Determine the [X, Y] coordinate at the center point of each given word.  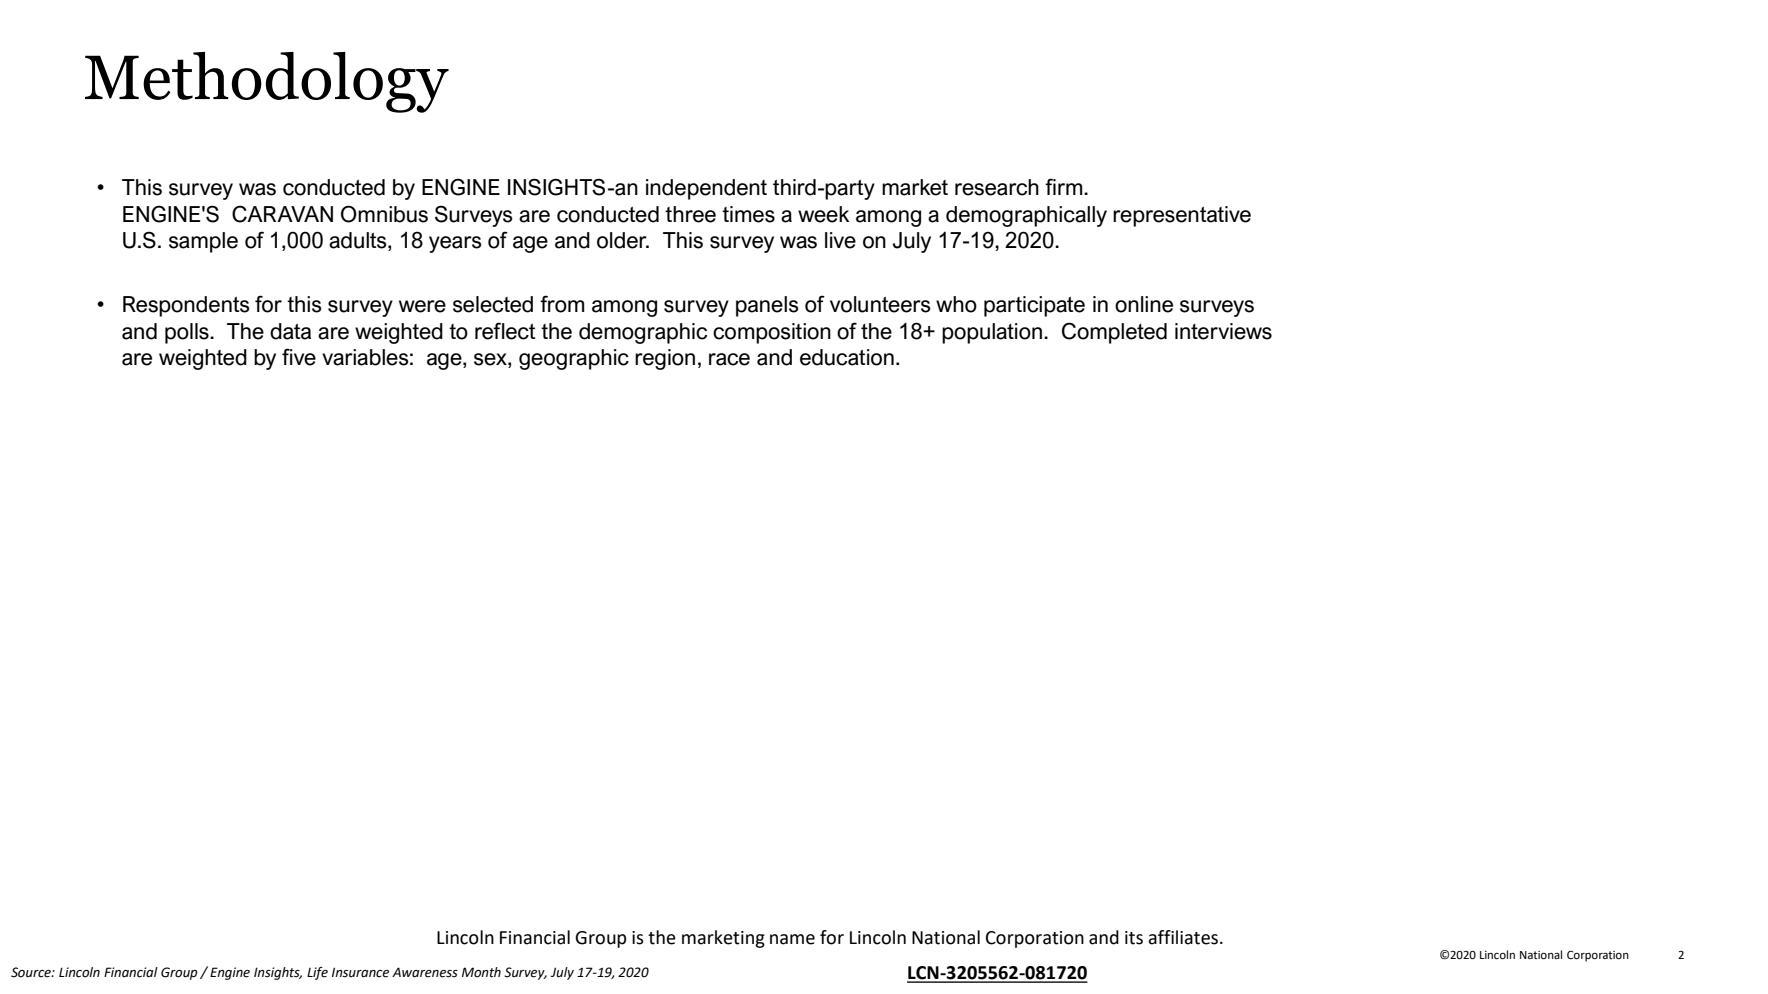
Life [317, 973]
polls [188, 333]
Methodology [267, 82]
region [665, 359]
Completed [1114, 333]
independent [706, 189]
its [1134, 938]
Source [32, 972]
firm [1065, 186]
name [792, 939]
